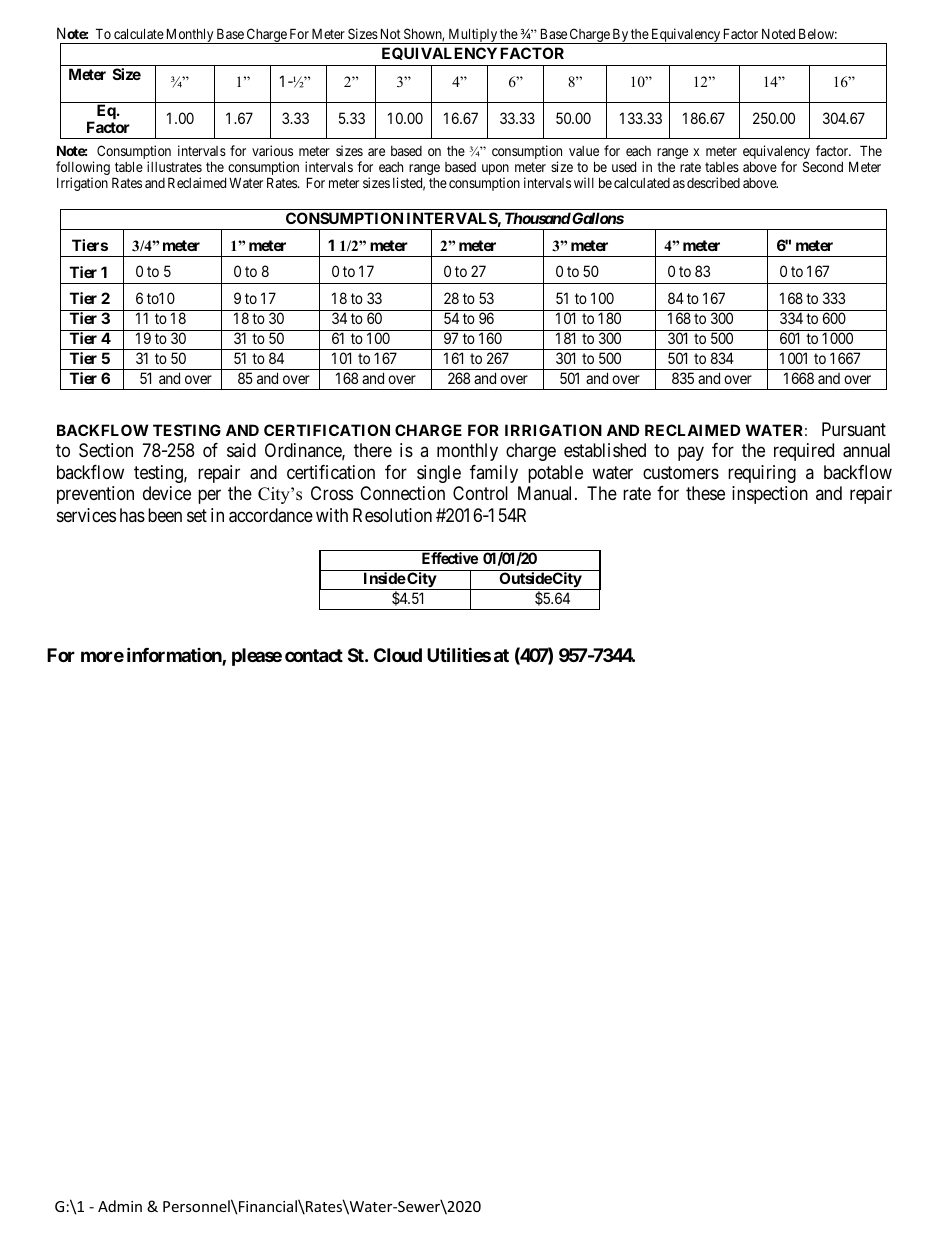  I want to click on been, so click(165, 515).
